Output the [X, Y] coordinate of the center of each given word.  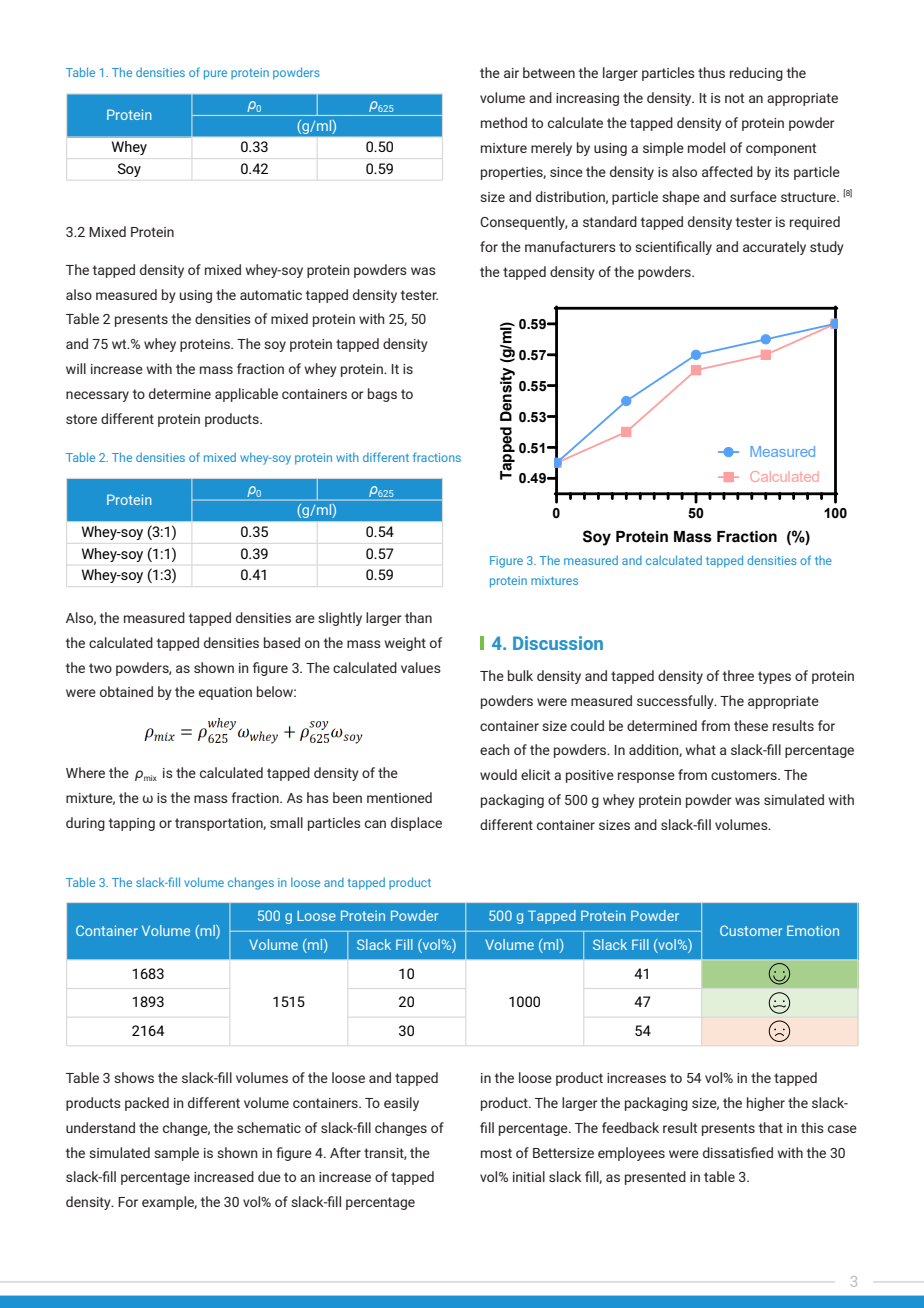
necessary [97, 396]
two [100, 668]
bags [382, 395]
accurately [774, 248]
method [504, 122]
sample [176, 1154]
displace [416, 824]
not [734, 98]
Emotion [813, 930]
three [738, 675]
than [418, 617]
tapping [132, 824]
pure [215, 75]
